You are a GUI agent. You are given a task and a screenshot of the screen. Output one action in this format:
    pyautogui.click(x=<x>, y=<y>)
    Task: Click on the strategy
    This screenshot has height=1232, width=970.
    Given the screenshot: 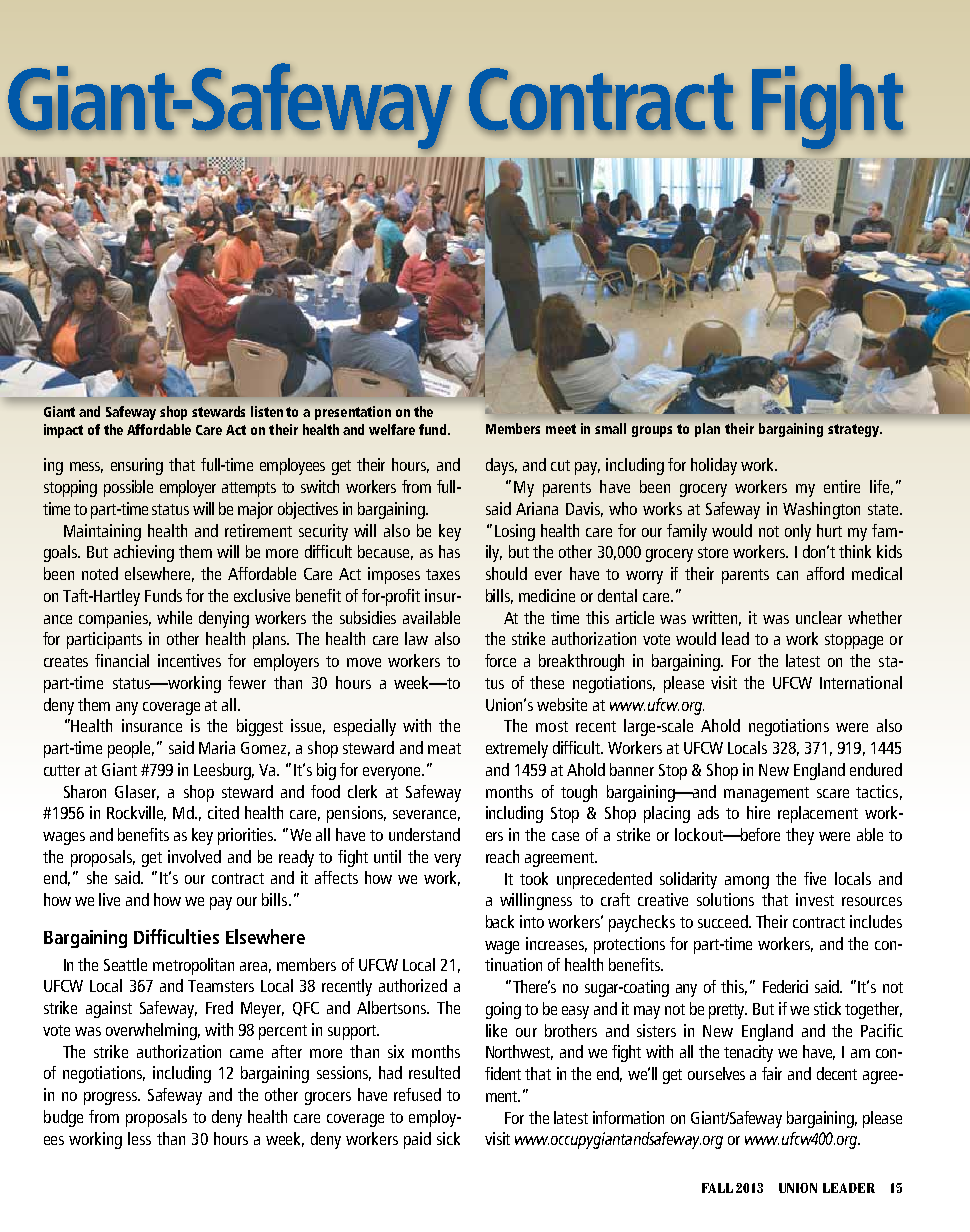 What is the action you would take?
    pyautogui.click(x=855, y=430)
